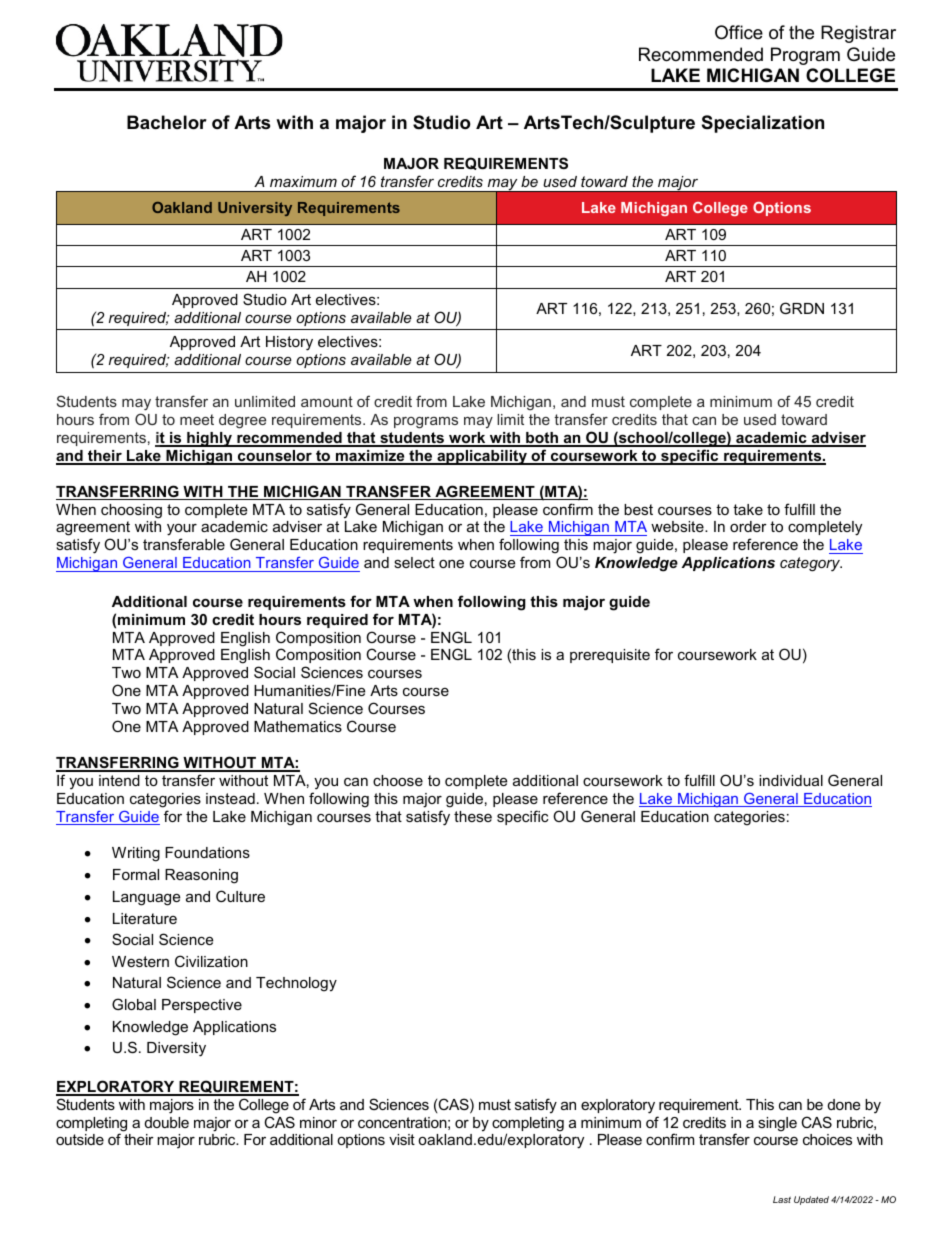  Describe the element at coordinates (230, 798) in the document. I see `instead` at that location.
